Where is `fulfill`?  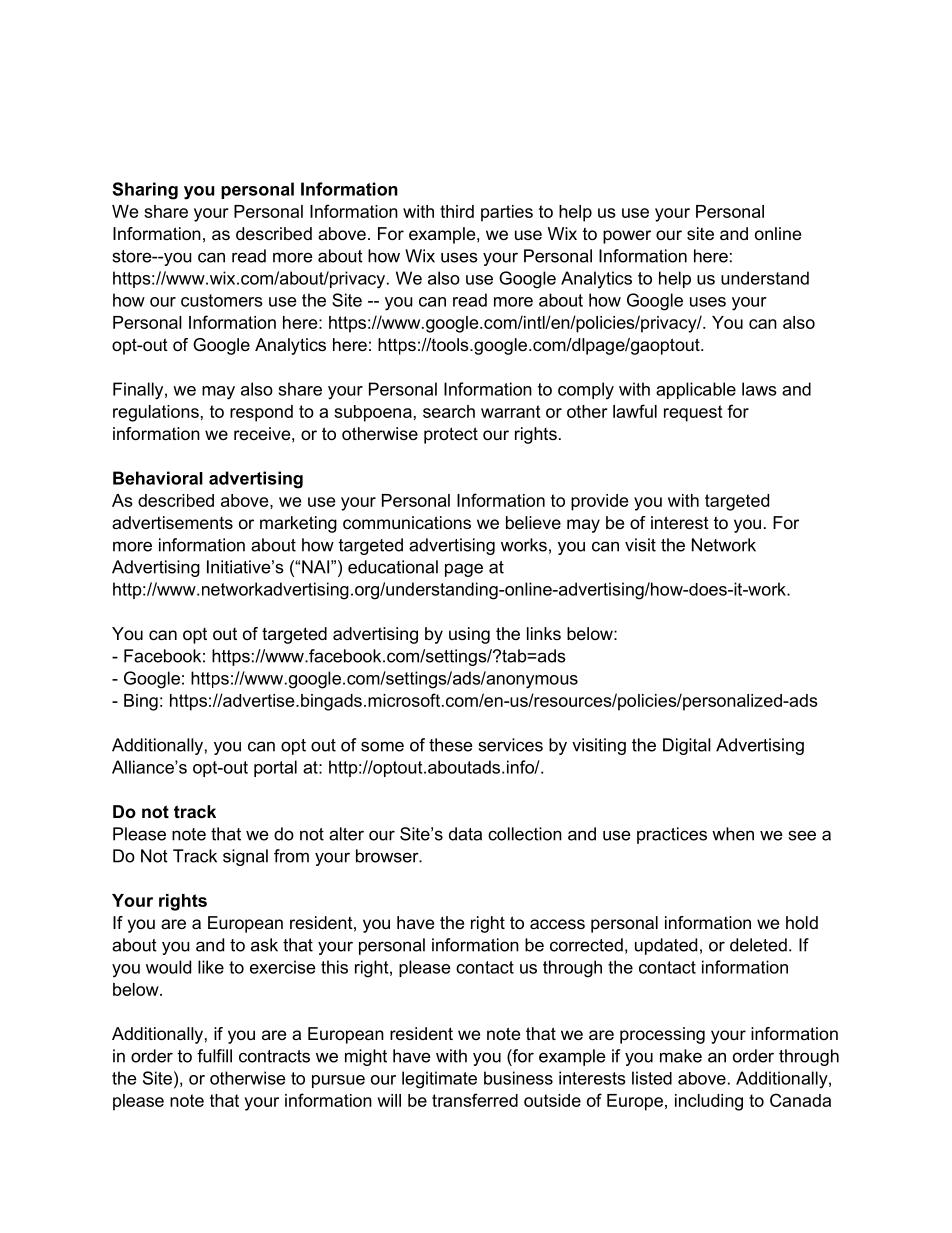 fulfill is located at coordinates (214, 1056).
